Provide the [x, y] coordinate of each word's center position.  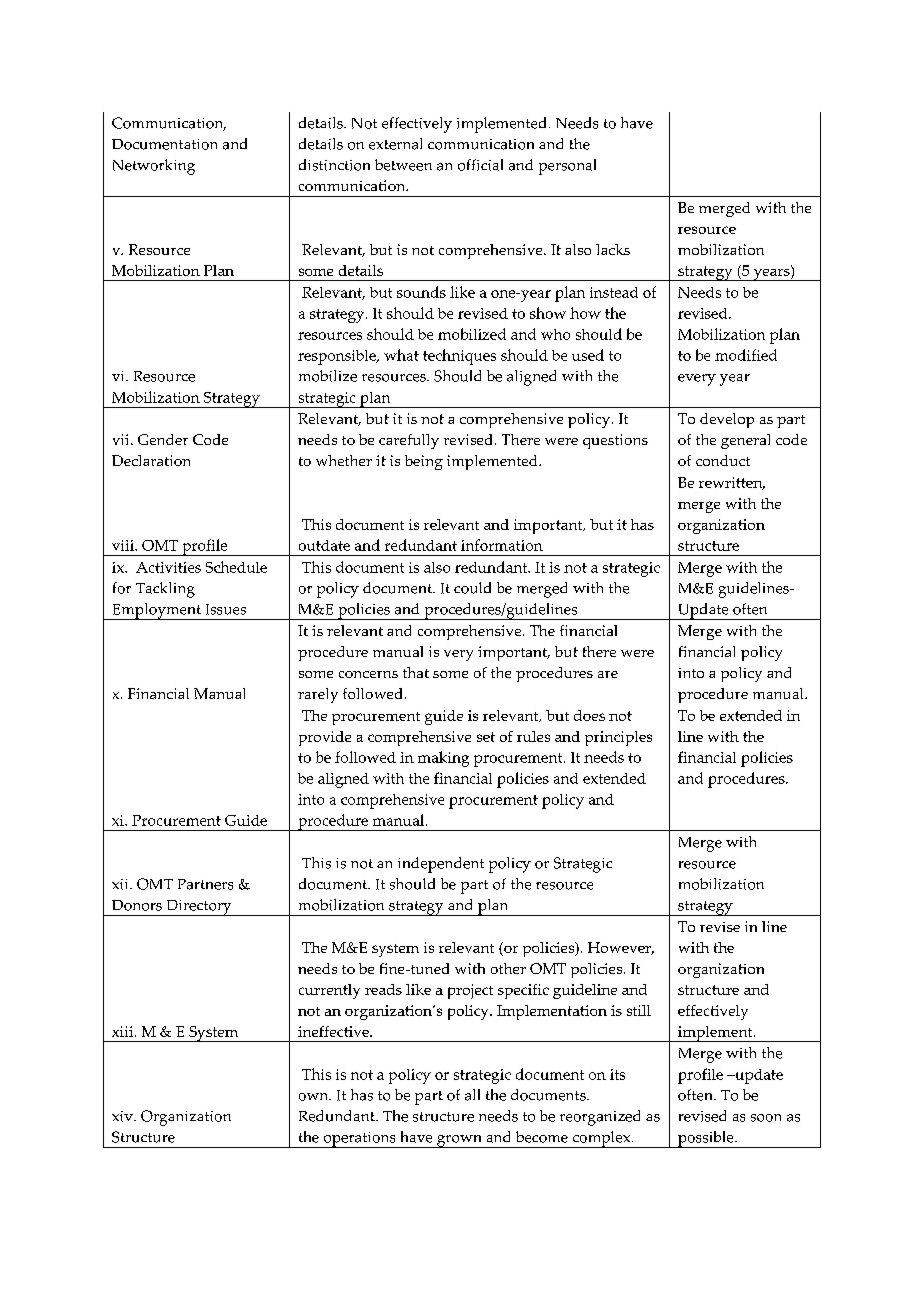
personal [567, 167]
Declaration [151, 460]
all [472, 1095]
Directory [199, 908]
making [443, 759]
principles [618, 738]
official [480, 165]
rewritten [732, 483]
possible [706, 1139]
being [424, 462]
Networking [154, 167]
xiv [123, 1116]
